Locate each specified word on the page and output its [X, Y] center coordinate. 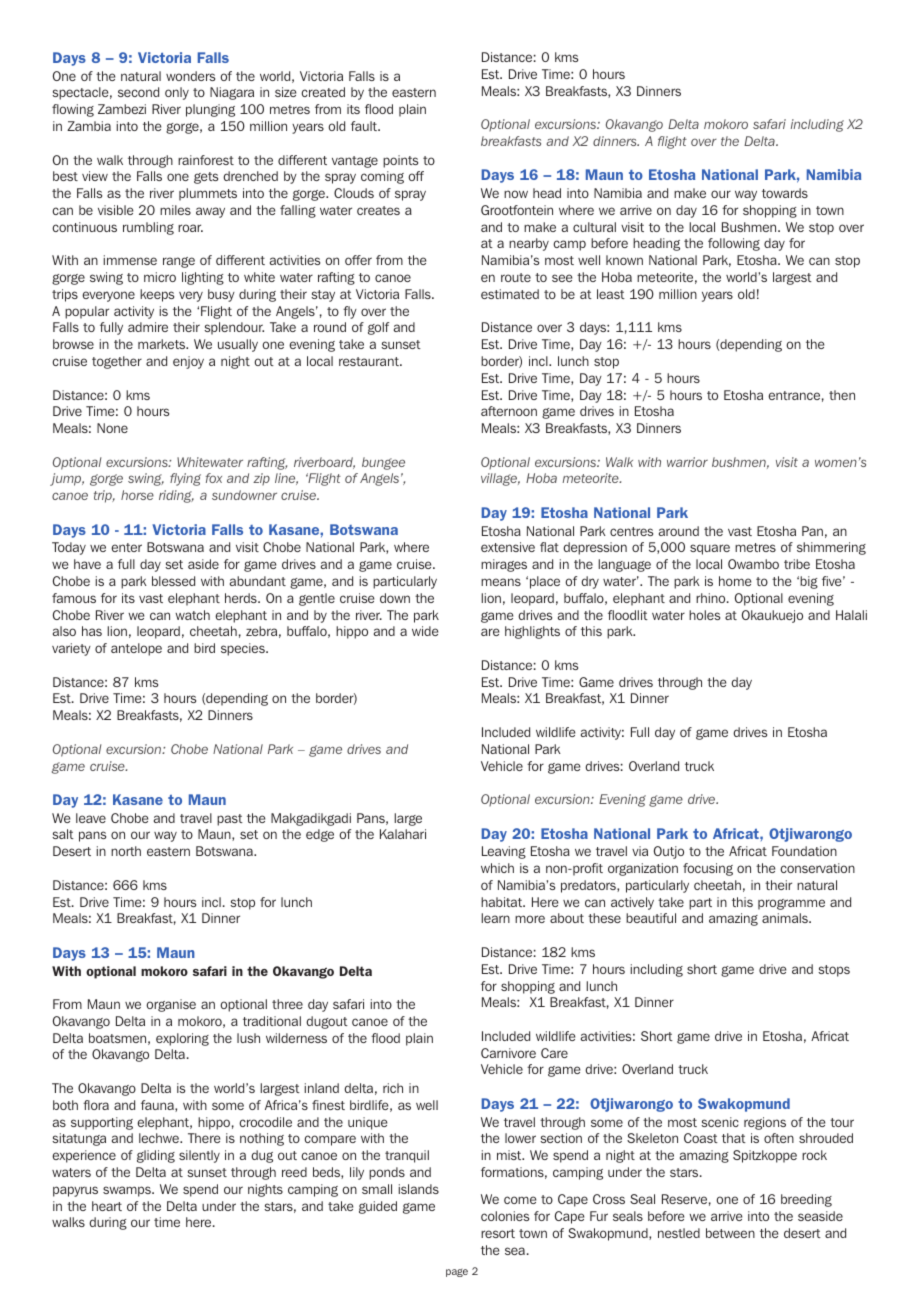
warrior [687, 462]
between [730, 1233]
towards [785, 193]
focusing [708, 869]
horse [137, 495]
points [400, 161]
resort [498, 1233]
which [497, 868]
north [126, 851]
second [138, 92]
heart [107, 1206]
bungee [383, 463]
